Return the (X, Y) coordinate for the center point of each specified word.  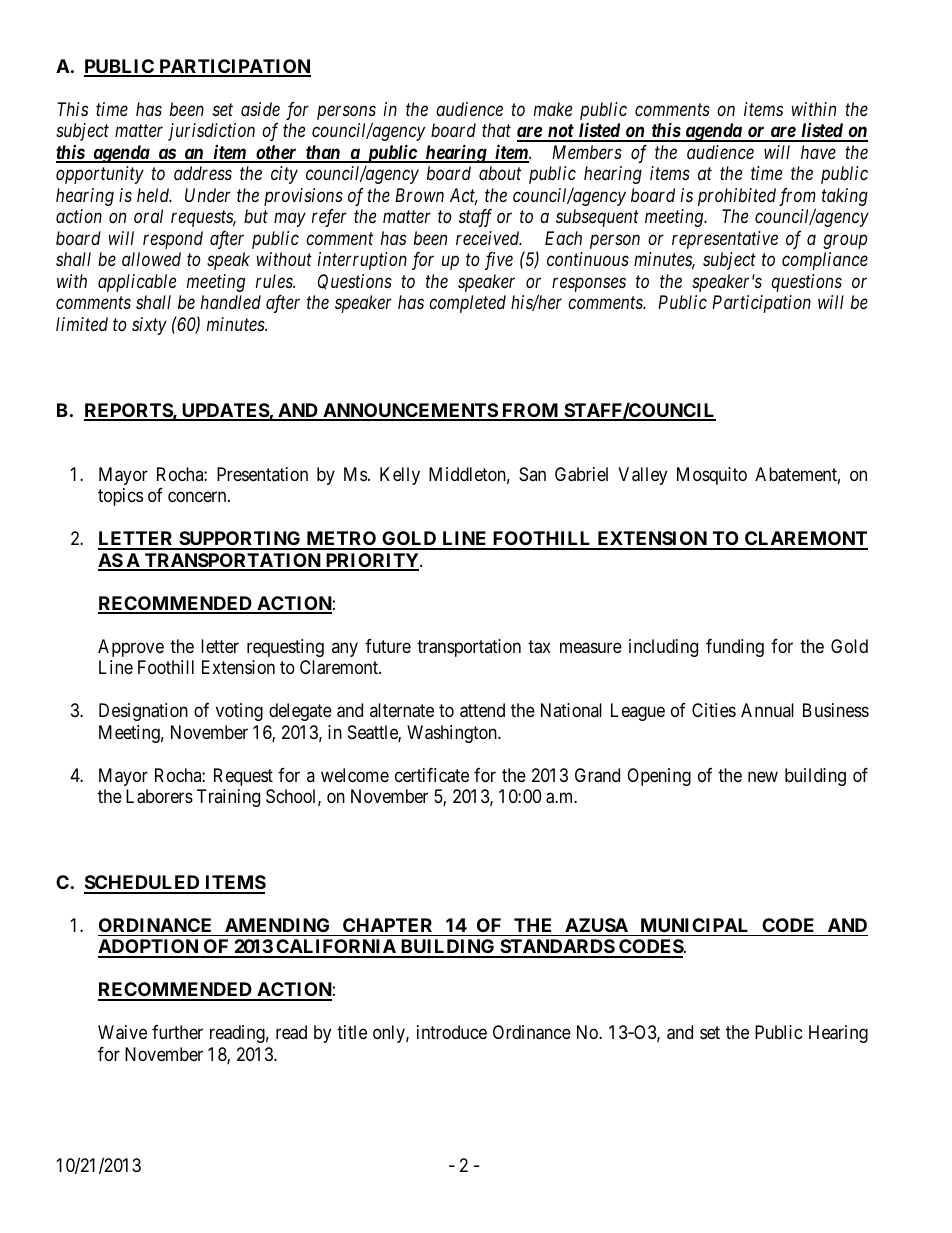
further (177, 1032)
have (818, 152)
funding (735, 648)
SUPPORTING (240, 540)
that (496, 130)
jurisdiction (211, 132)
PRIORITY (372, 561)
